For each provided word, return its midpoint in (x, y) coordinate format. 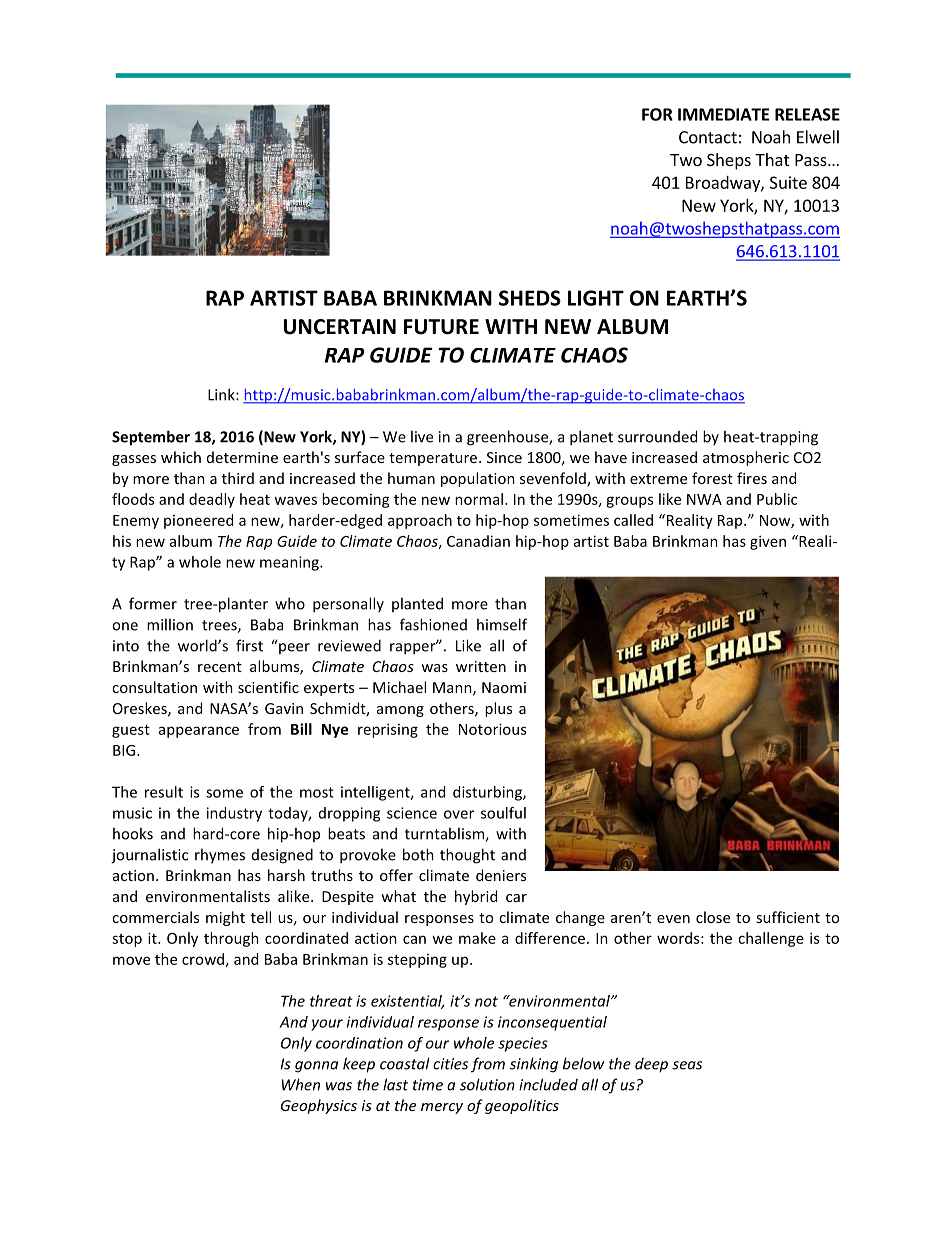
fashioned (433, 624)
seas (687, 1065)
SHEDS (530, 298)
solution (487, 1084)
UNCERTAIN (340, 327)
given (768, 542)
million (170, 624)
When (301, 1084)
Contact (708, 137)
